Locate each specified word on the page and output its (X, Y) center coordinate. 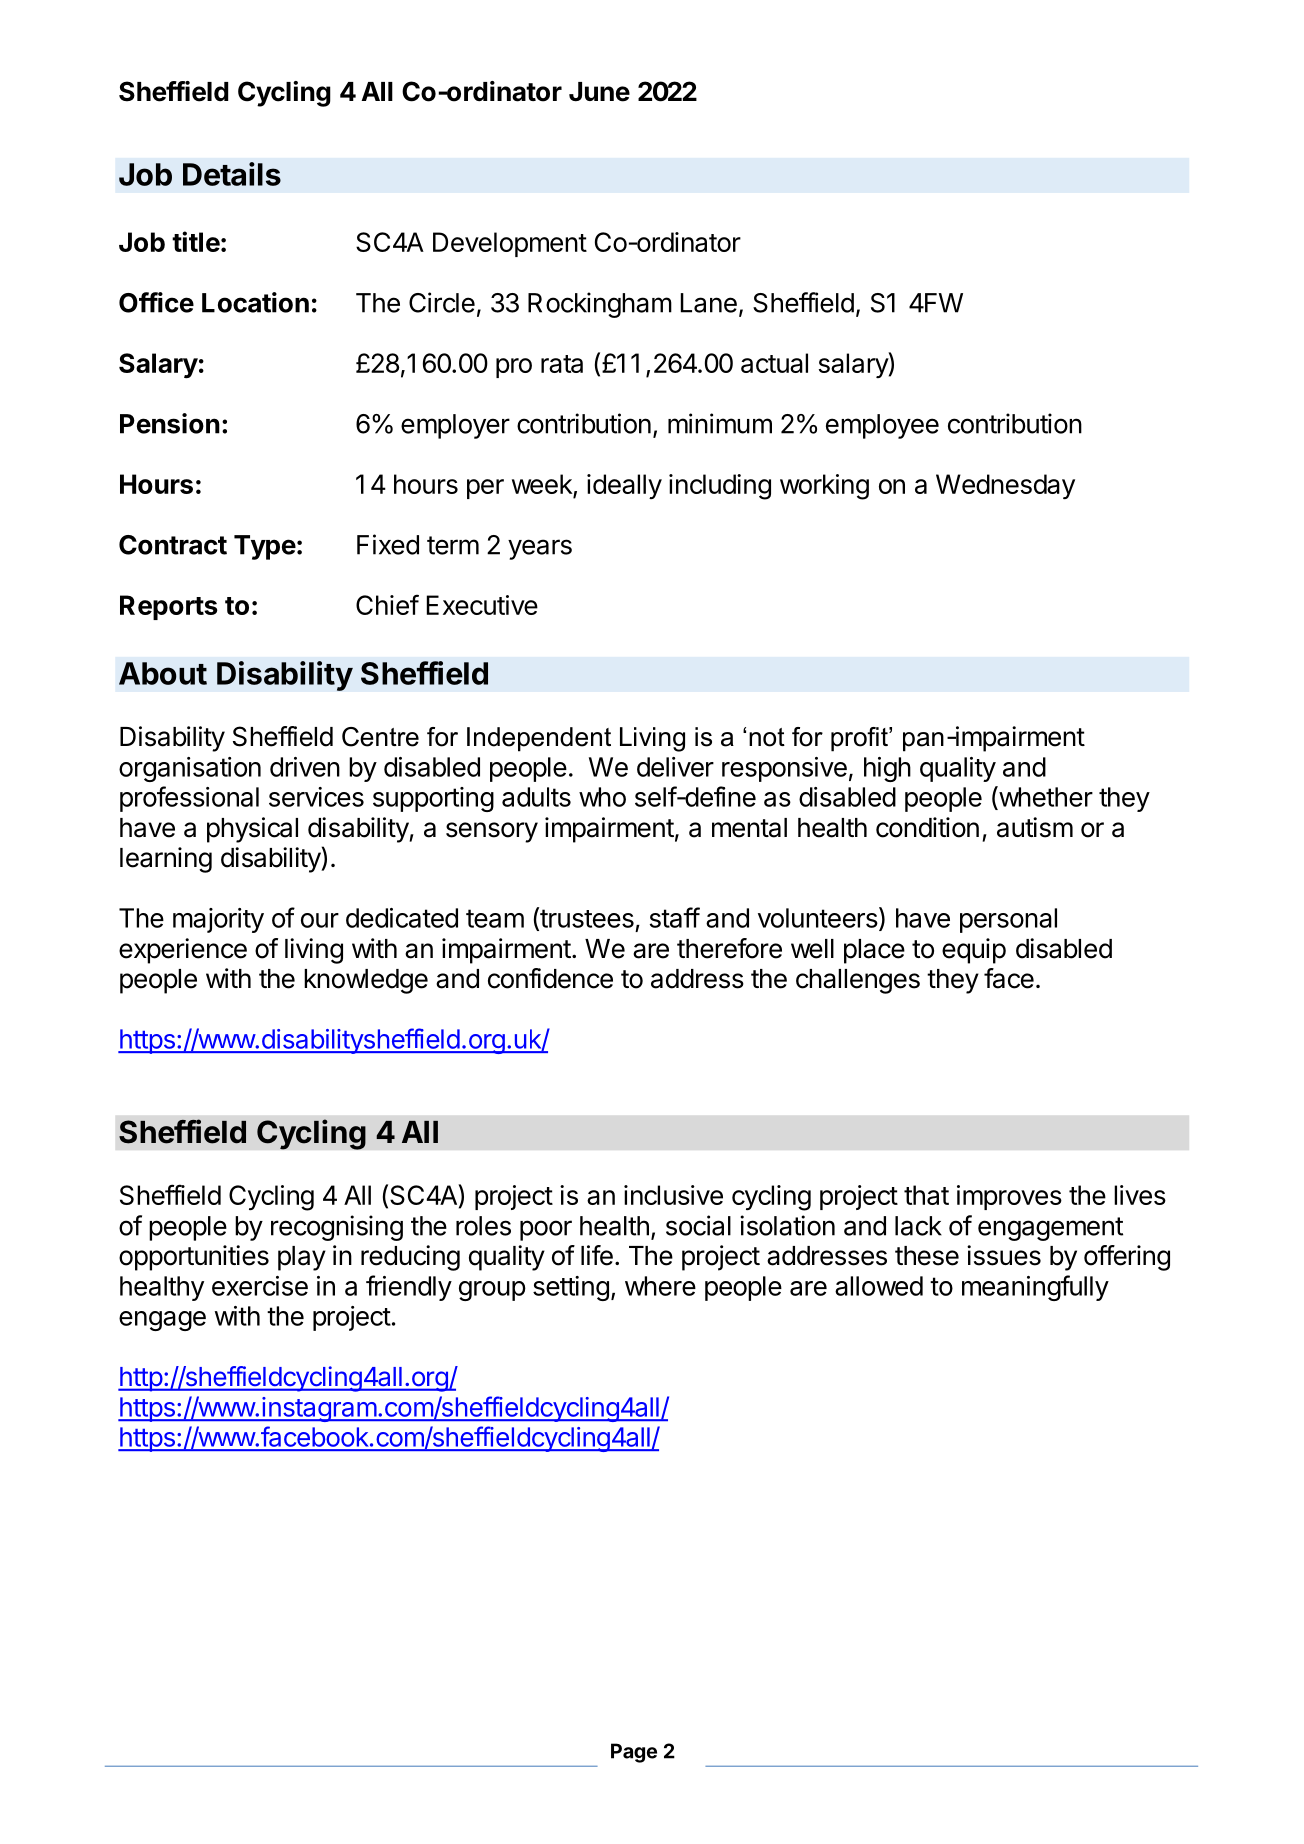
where (660, 1286)
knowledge (366, 981)
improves (1009, 1197)
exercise (260, 1286)
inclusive (673, 1195)
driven (305, 767)
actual (774, 363)
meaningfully (1035, 1288)
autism (1035, 827)
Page (634, 1753)
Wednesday (1005, 486)
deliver (675, 767)
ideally (624, 486)
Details (232, 174)
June (599, 92)
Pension (170, 423)
